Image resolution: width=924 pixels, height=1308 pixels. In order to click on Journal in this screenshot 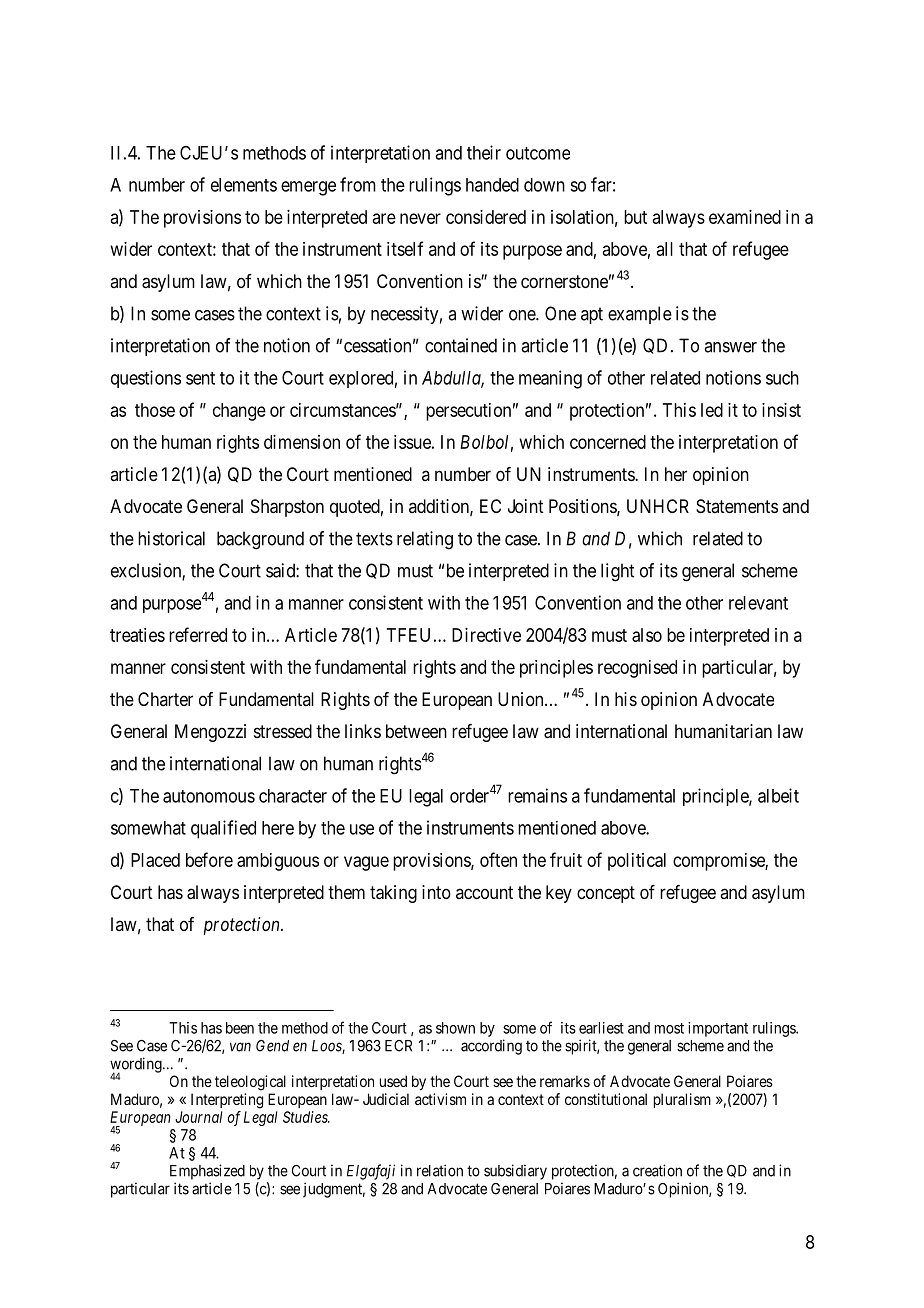, I will do `click(198, 1117)`.
